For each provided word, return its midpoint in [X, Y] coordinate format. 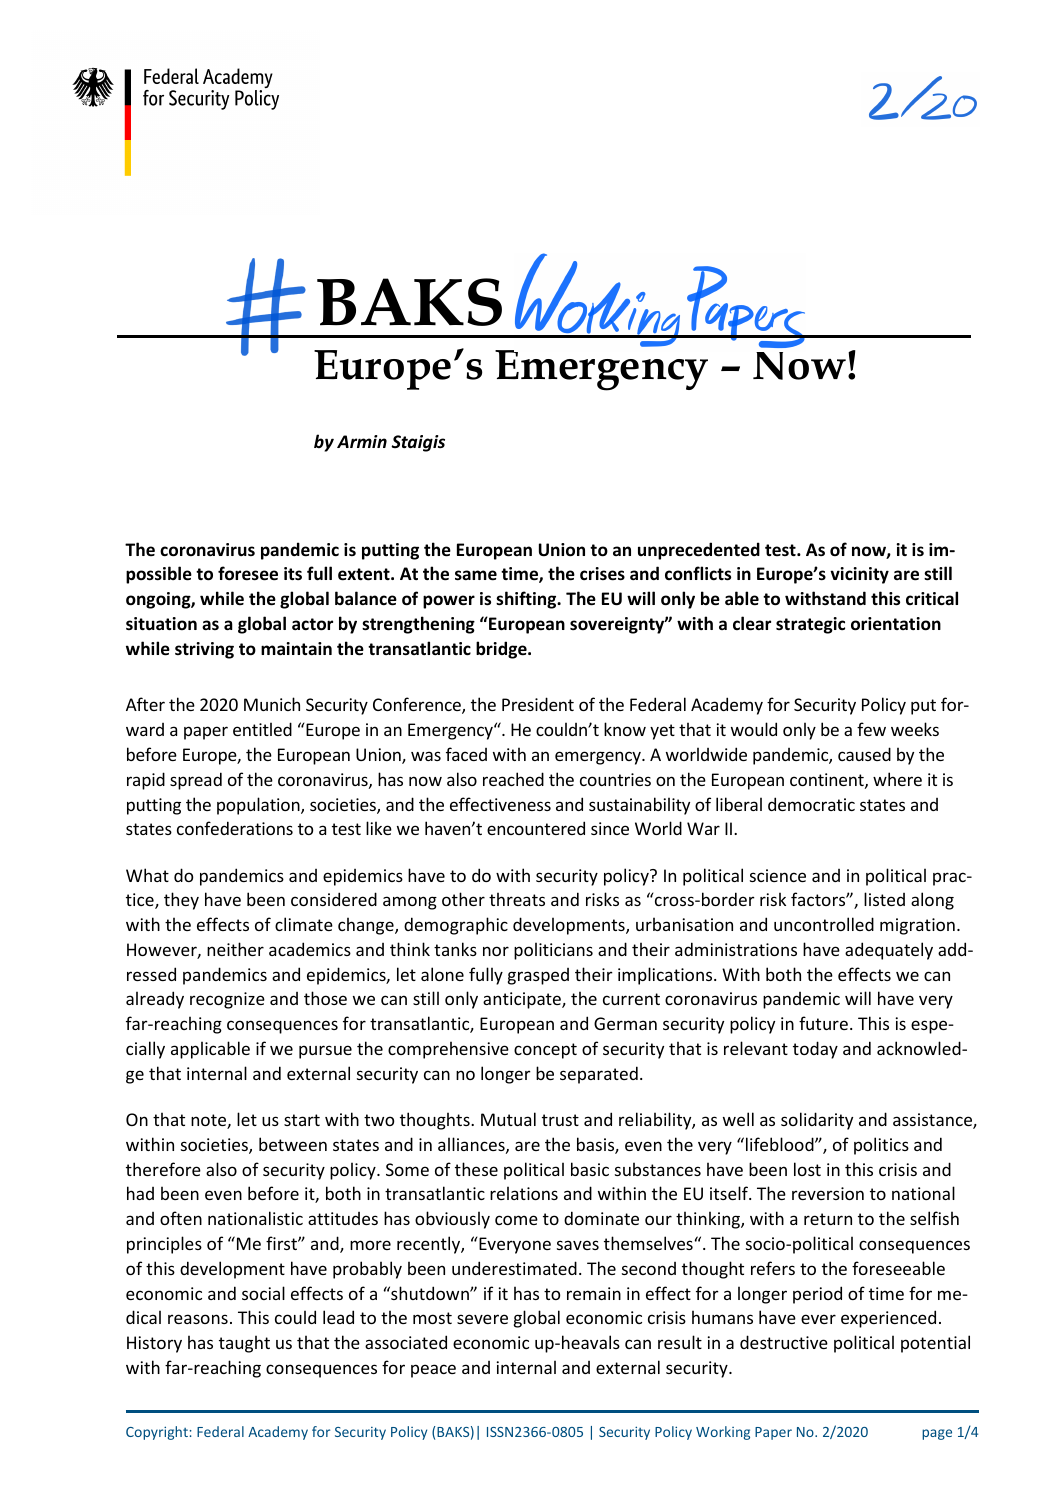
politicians [553, 951]
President [538, 704]
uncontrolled [824, 924]
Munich [272, 704]
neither [235, 949]
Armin [362, 441]
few [871, 729]
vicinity [859, 575]
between [293, 1144]
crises [602, 574]
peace [433, 1371]
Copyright [157, 1433]
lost [807, 1169]
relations [524, 1193]
